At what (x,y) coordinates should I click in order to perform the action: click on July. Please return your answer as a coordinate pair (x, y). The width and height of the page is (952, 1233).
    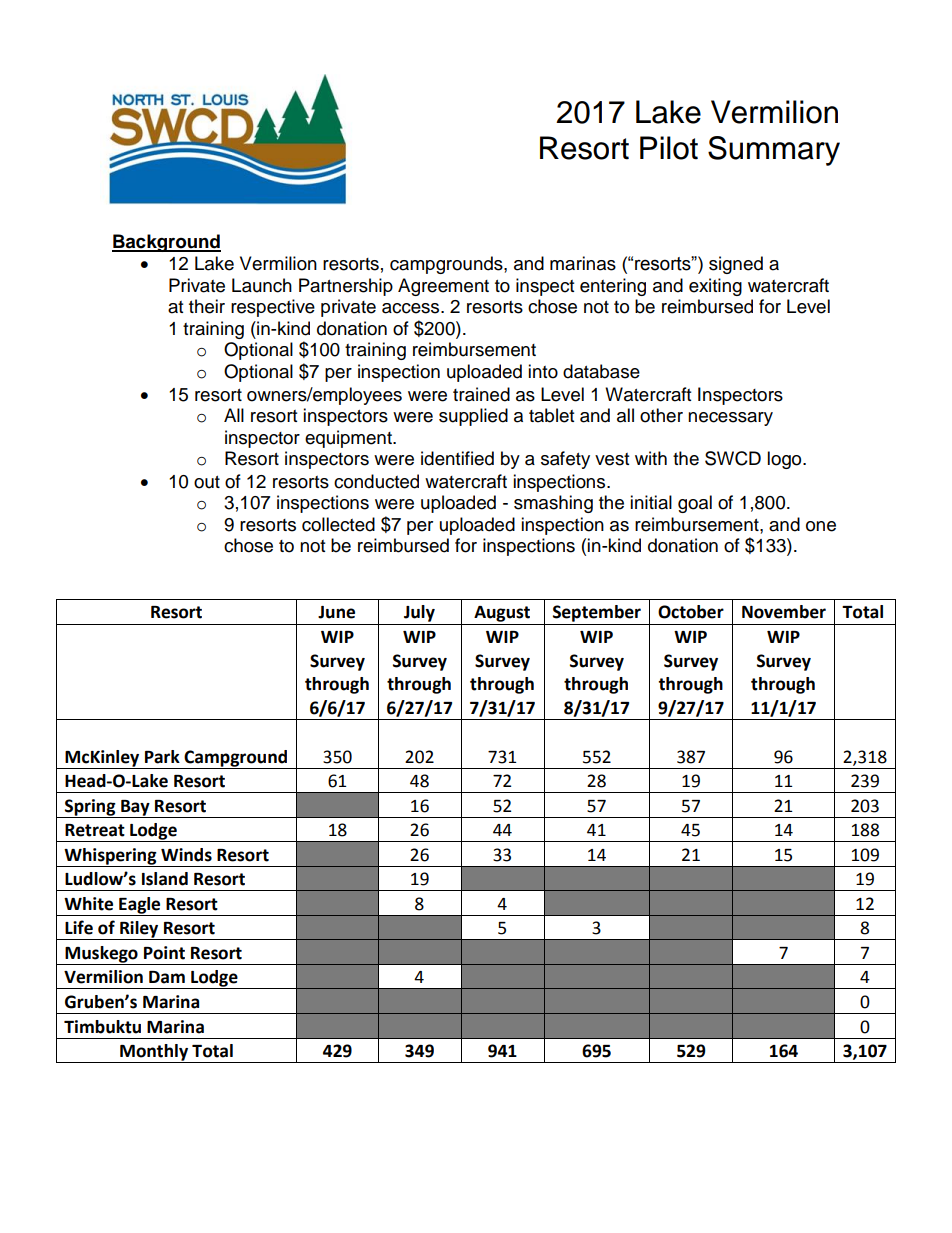
    Looking at the image, I should click on (419, 613).
